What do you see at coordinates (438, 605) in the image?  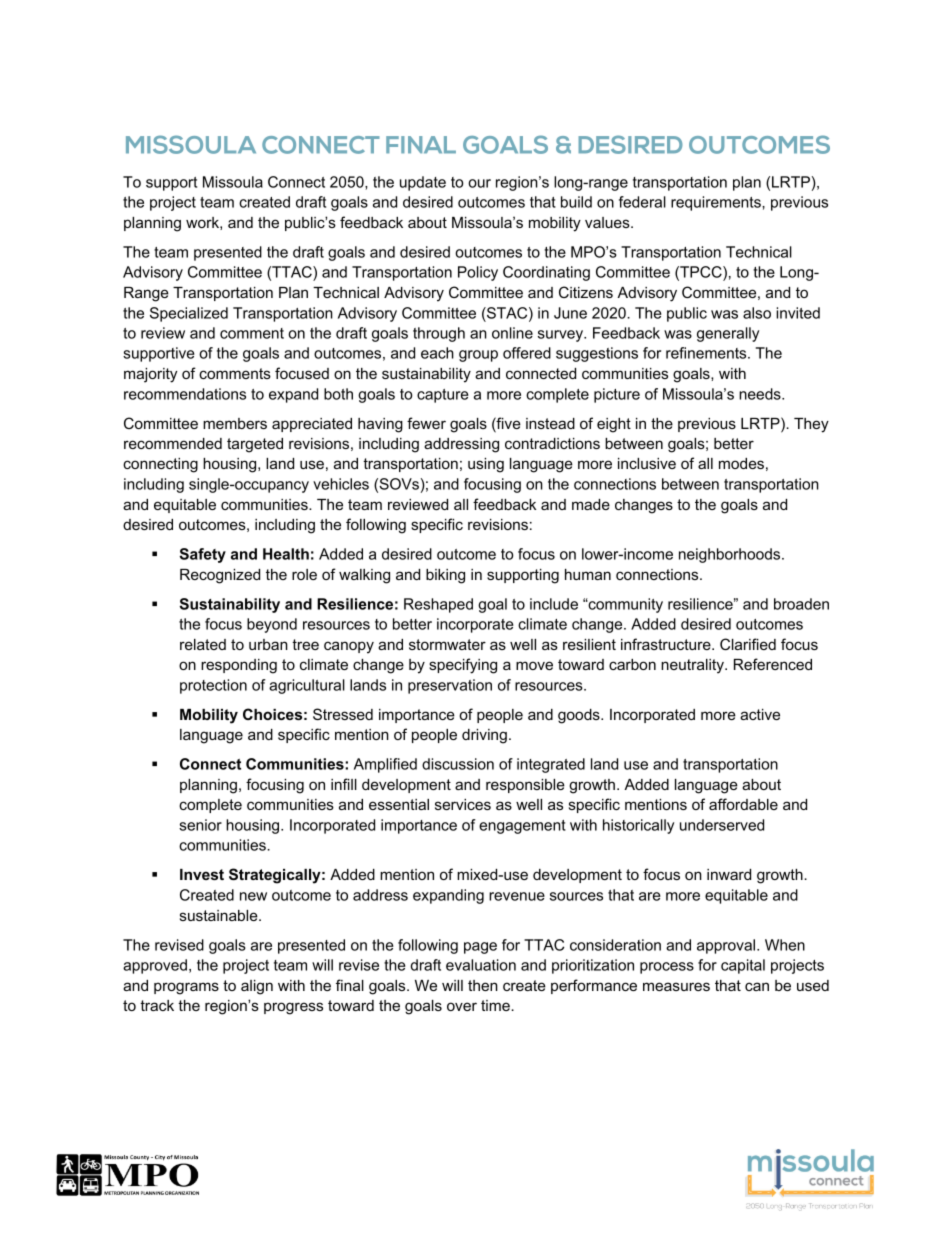 I see `Reshaped` at bounding box center [438, 605].
